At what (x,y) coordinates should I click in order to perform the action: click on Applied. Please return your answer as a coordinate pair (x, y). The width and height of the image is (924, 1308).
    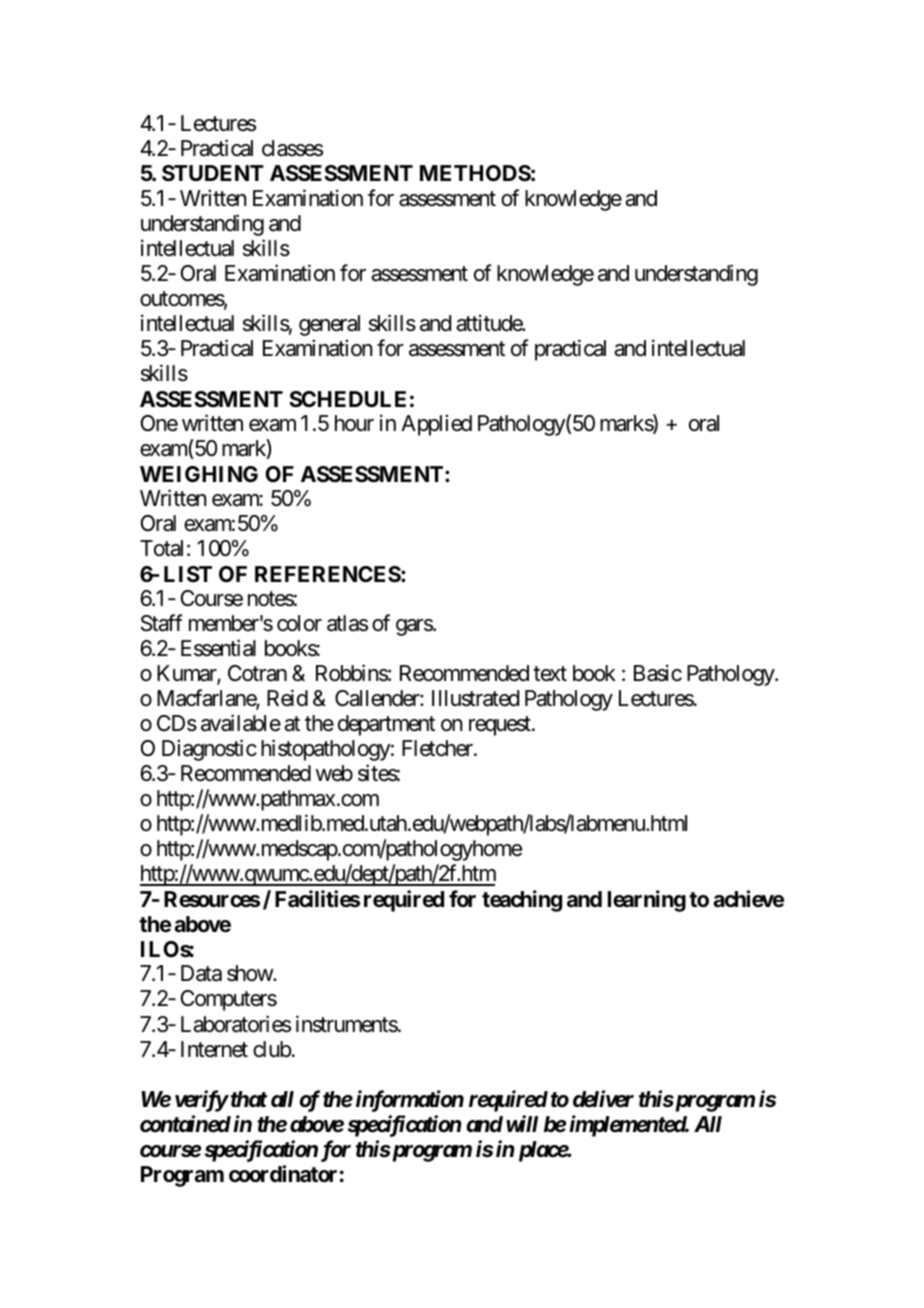
    Looking at the image, I should click on (436, 425).
